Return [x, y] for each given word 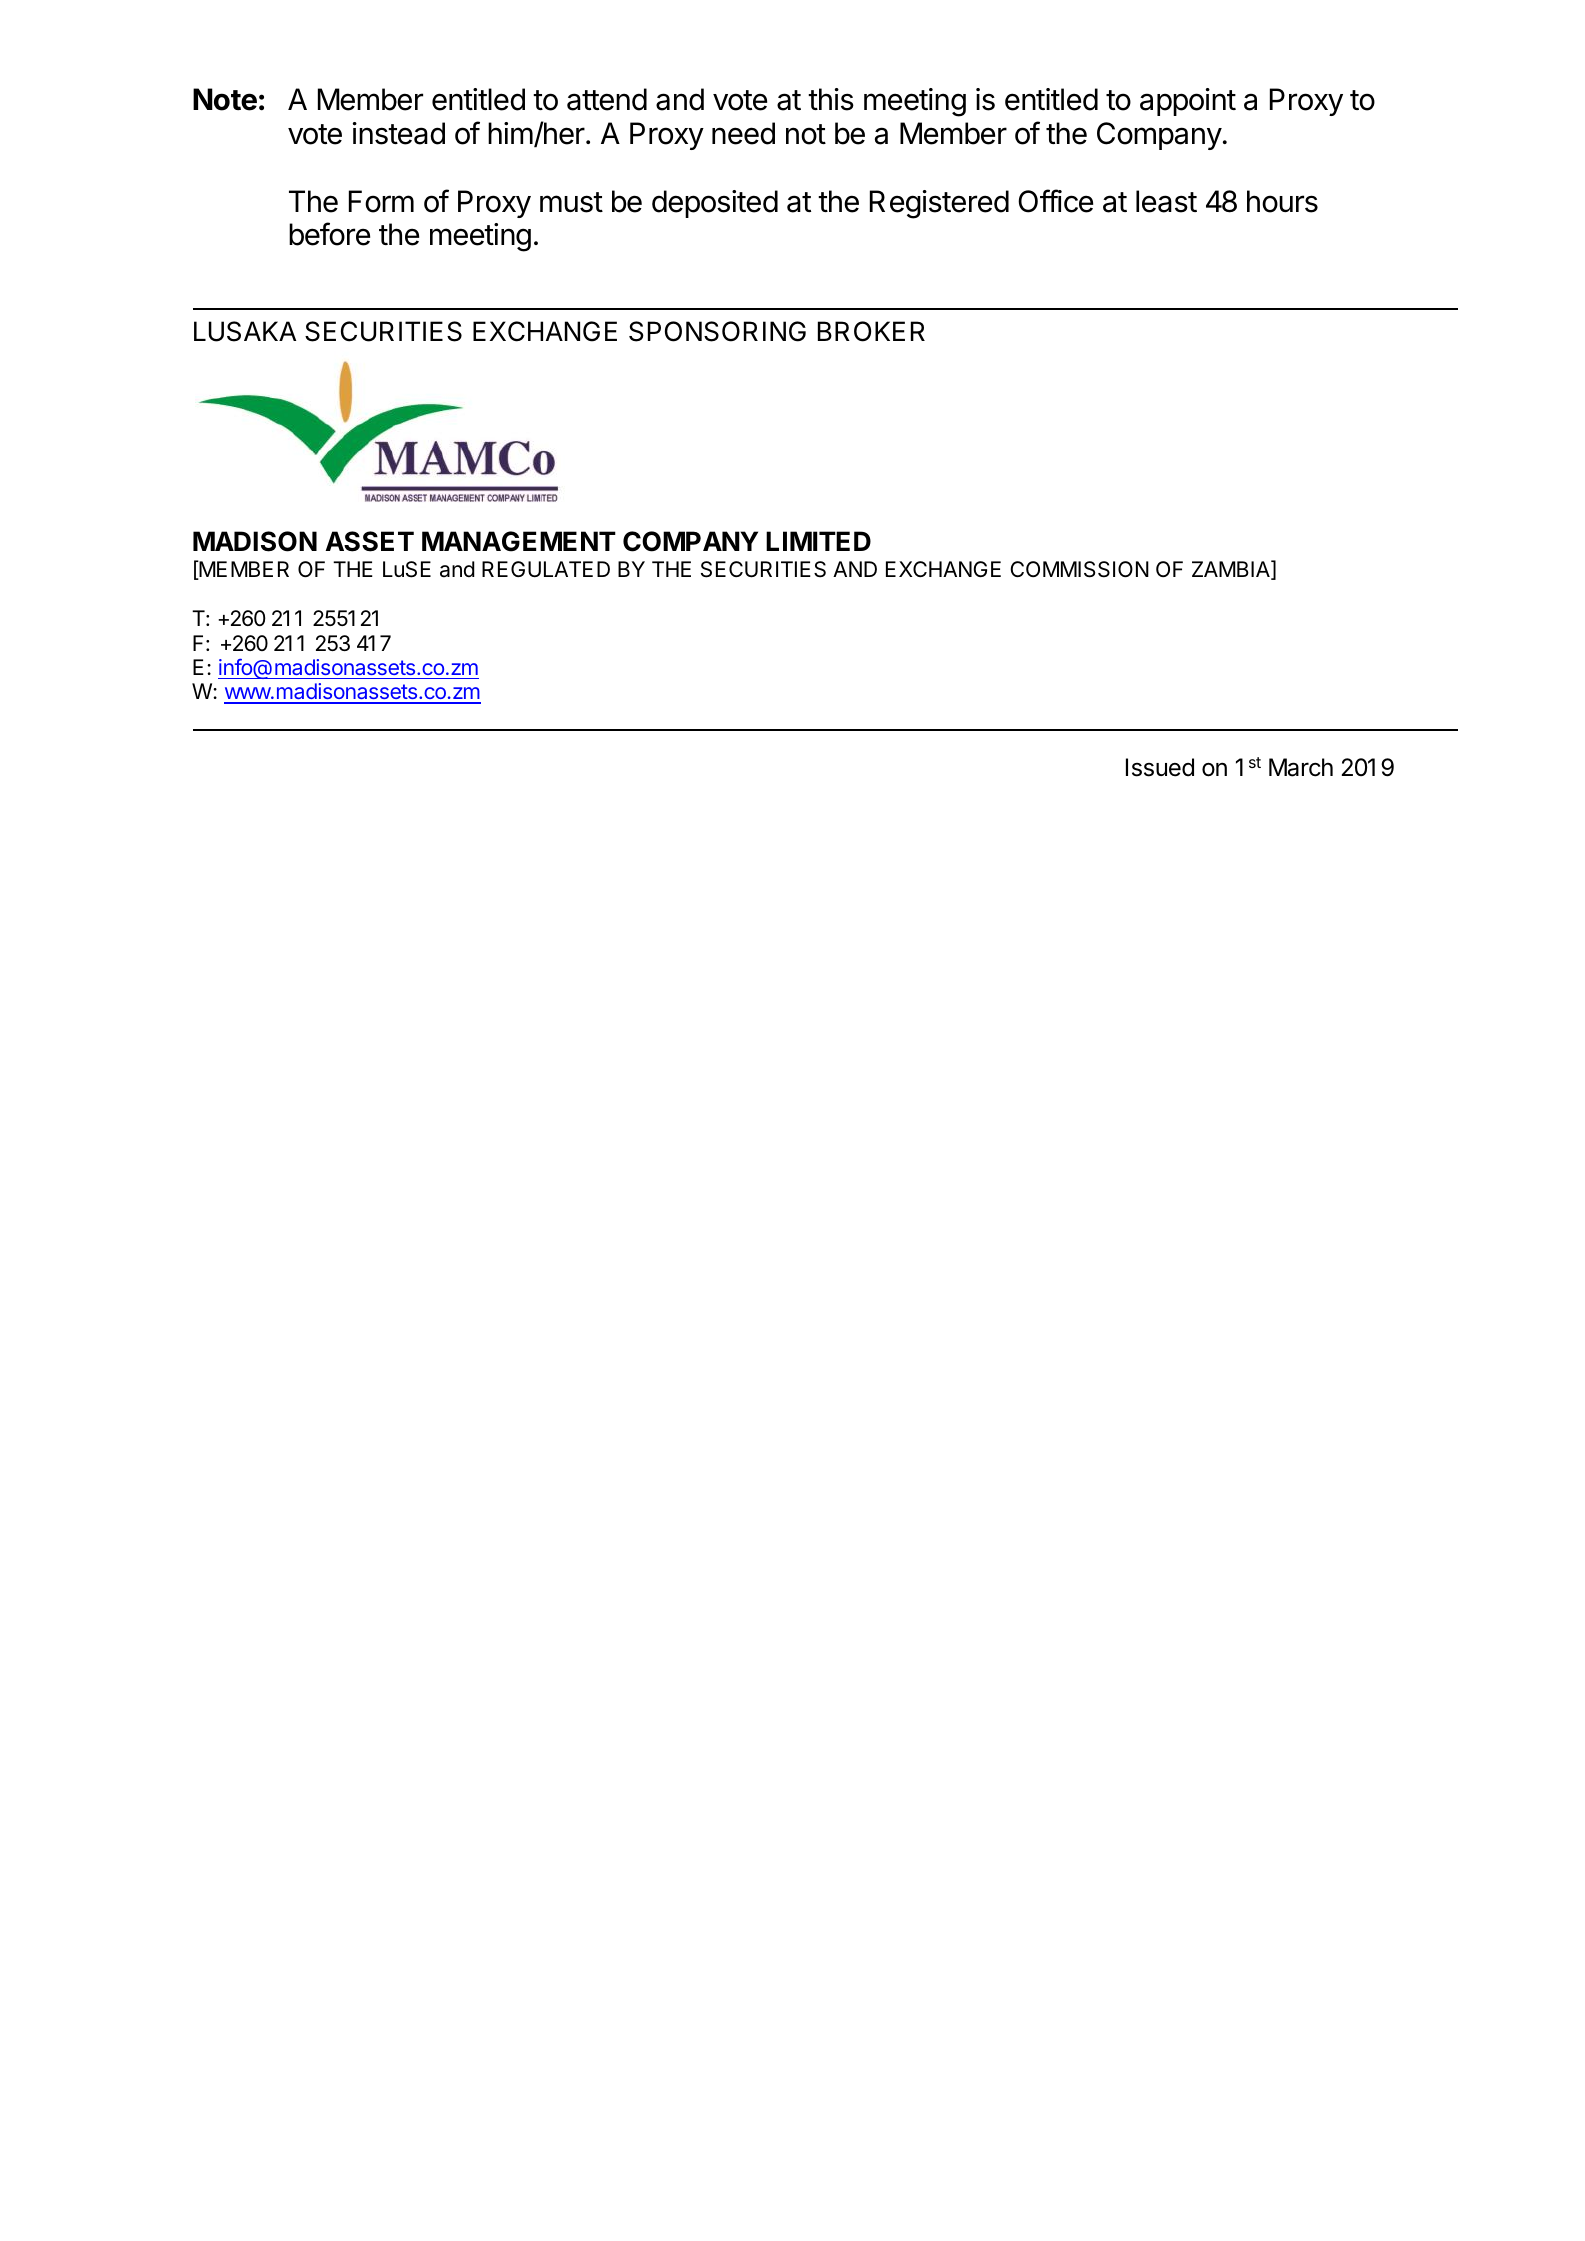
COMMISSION [1079, 569]
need [743, 133]
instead [399, 133]
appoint [1188, 102]
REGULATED [546, 569]
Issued [1160, 767]
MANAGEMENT [519, 541]
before [329, 234]
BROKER [871, 331]
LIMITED [818, 541]
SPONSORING [717, 331]
